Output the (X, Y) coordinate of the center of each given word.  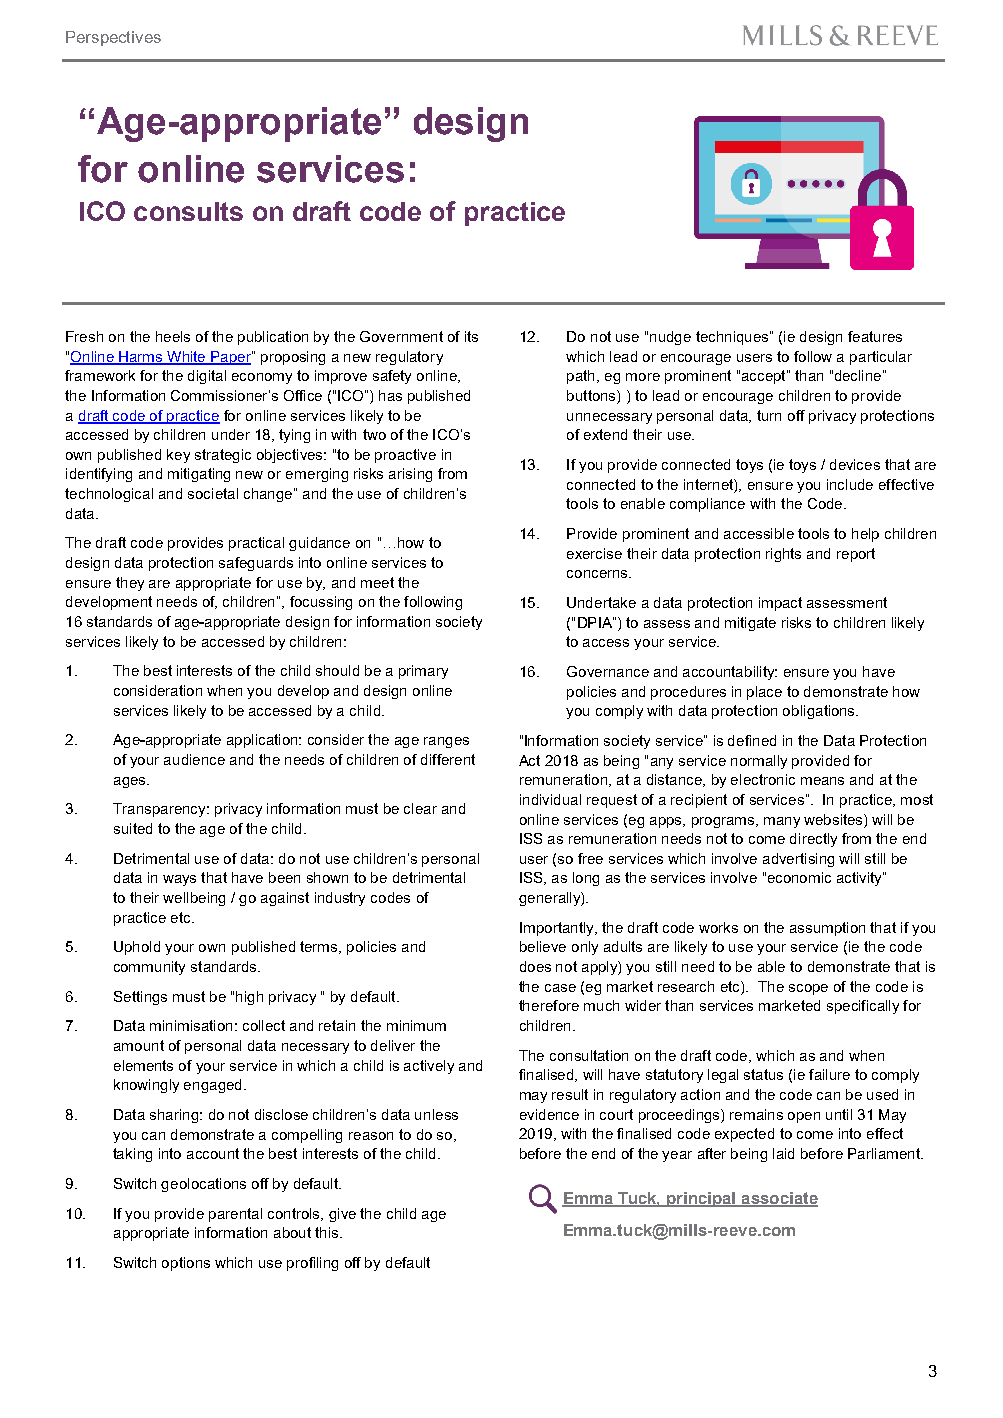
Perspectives (113, 38)
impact (780, 604)
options (186, 1264)
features (875, 336)
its (471, 336)
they (130, 584)
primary (423, 672)
